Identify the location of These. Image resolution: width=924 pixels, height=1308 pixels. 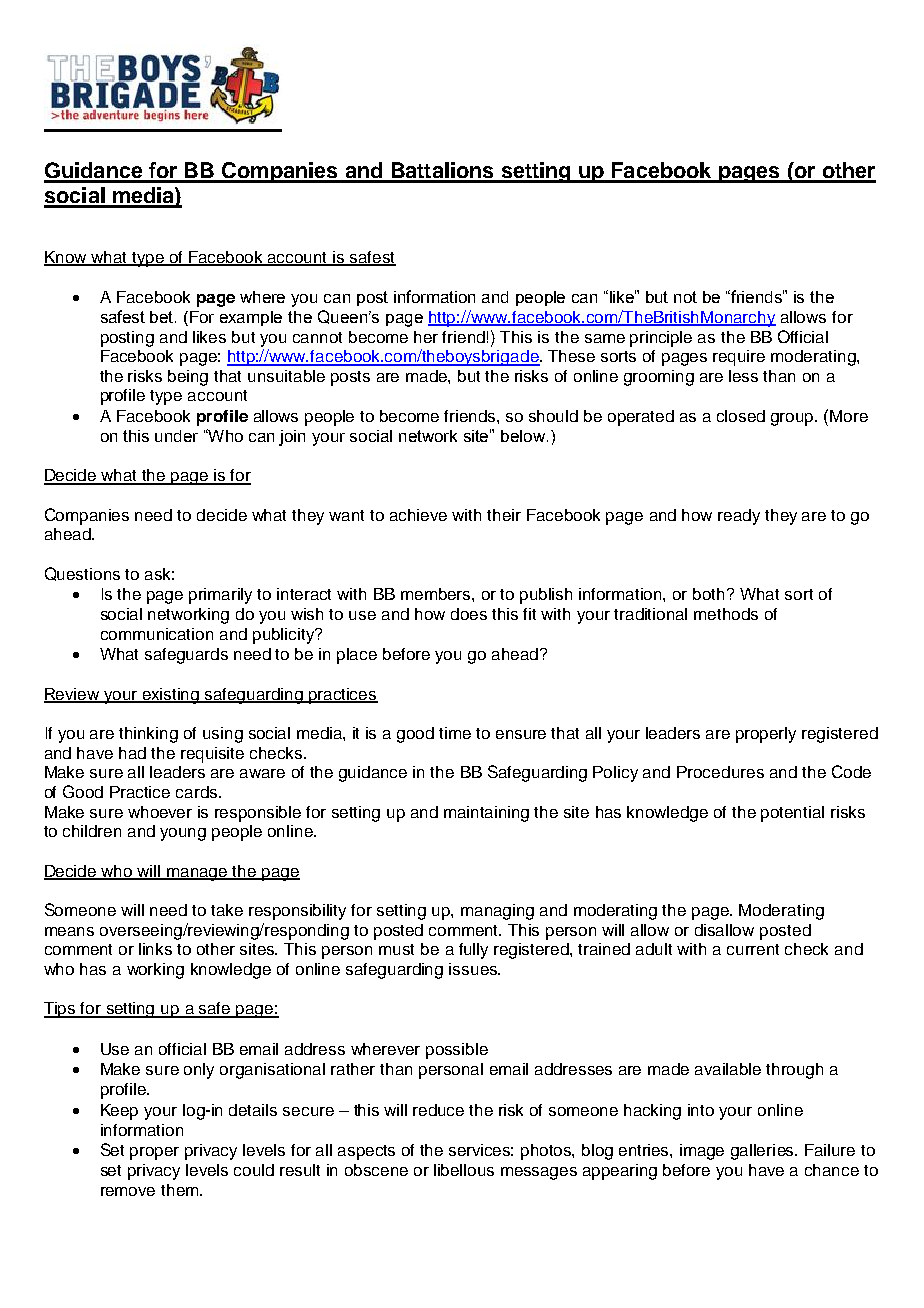
(571, 356).
